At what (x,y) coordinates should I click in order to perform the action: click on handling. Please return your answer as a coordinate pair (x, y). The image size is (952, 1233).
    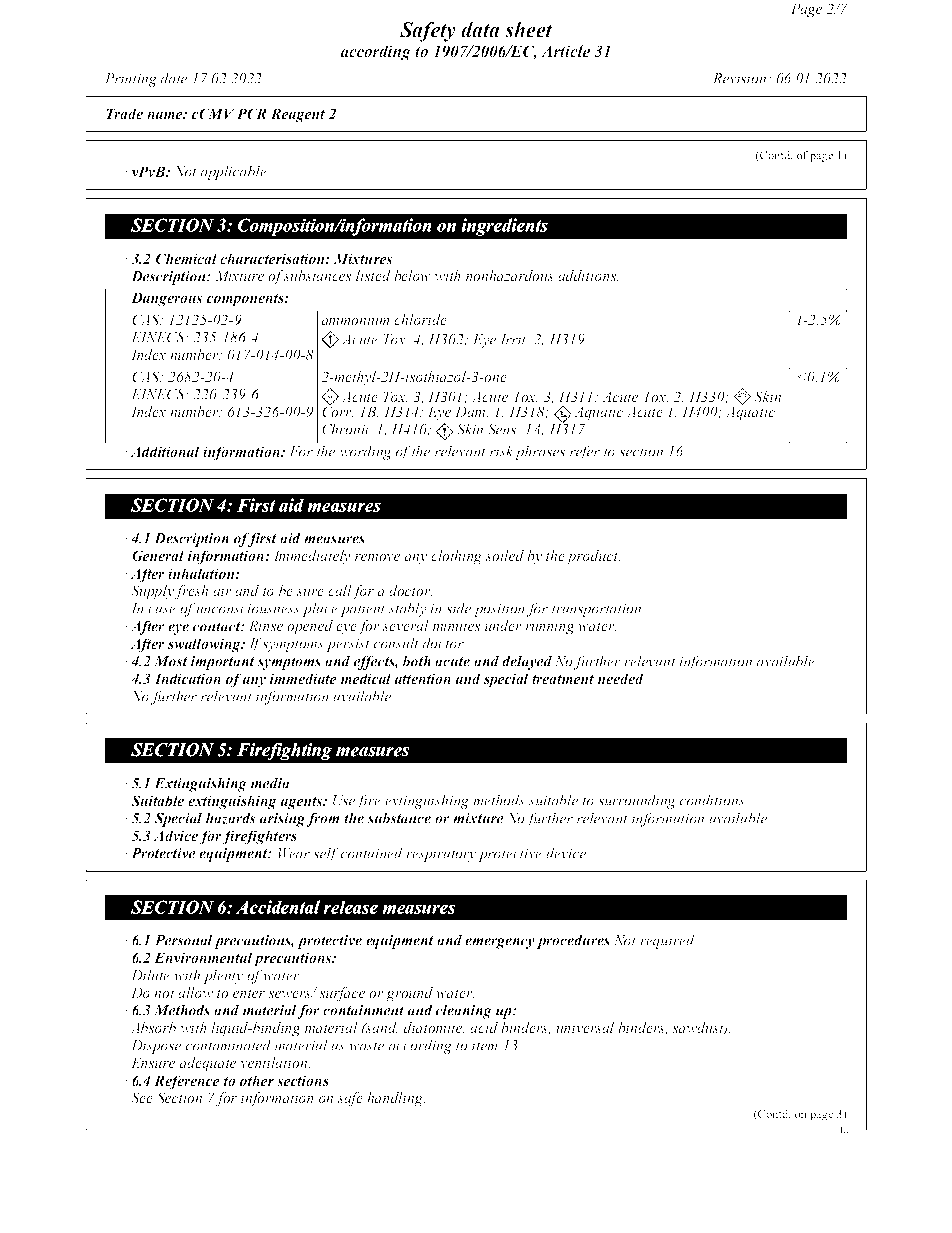
    Looking at the image, I should click on (396, 1099).
